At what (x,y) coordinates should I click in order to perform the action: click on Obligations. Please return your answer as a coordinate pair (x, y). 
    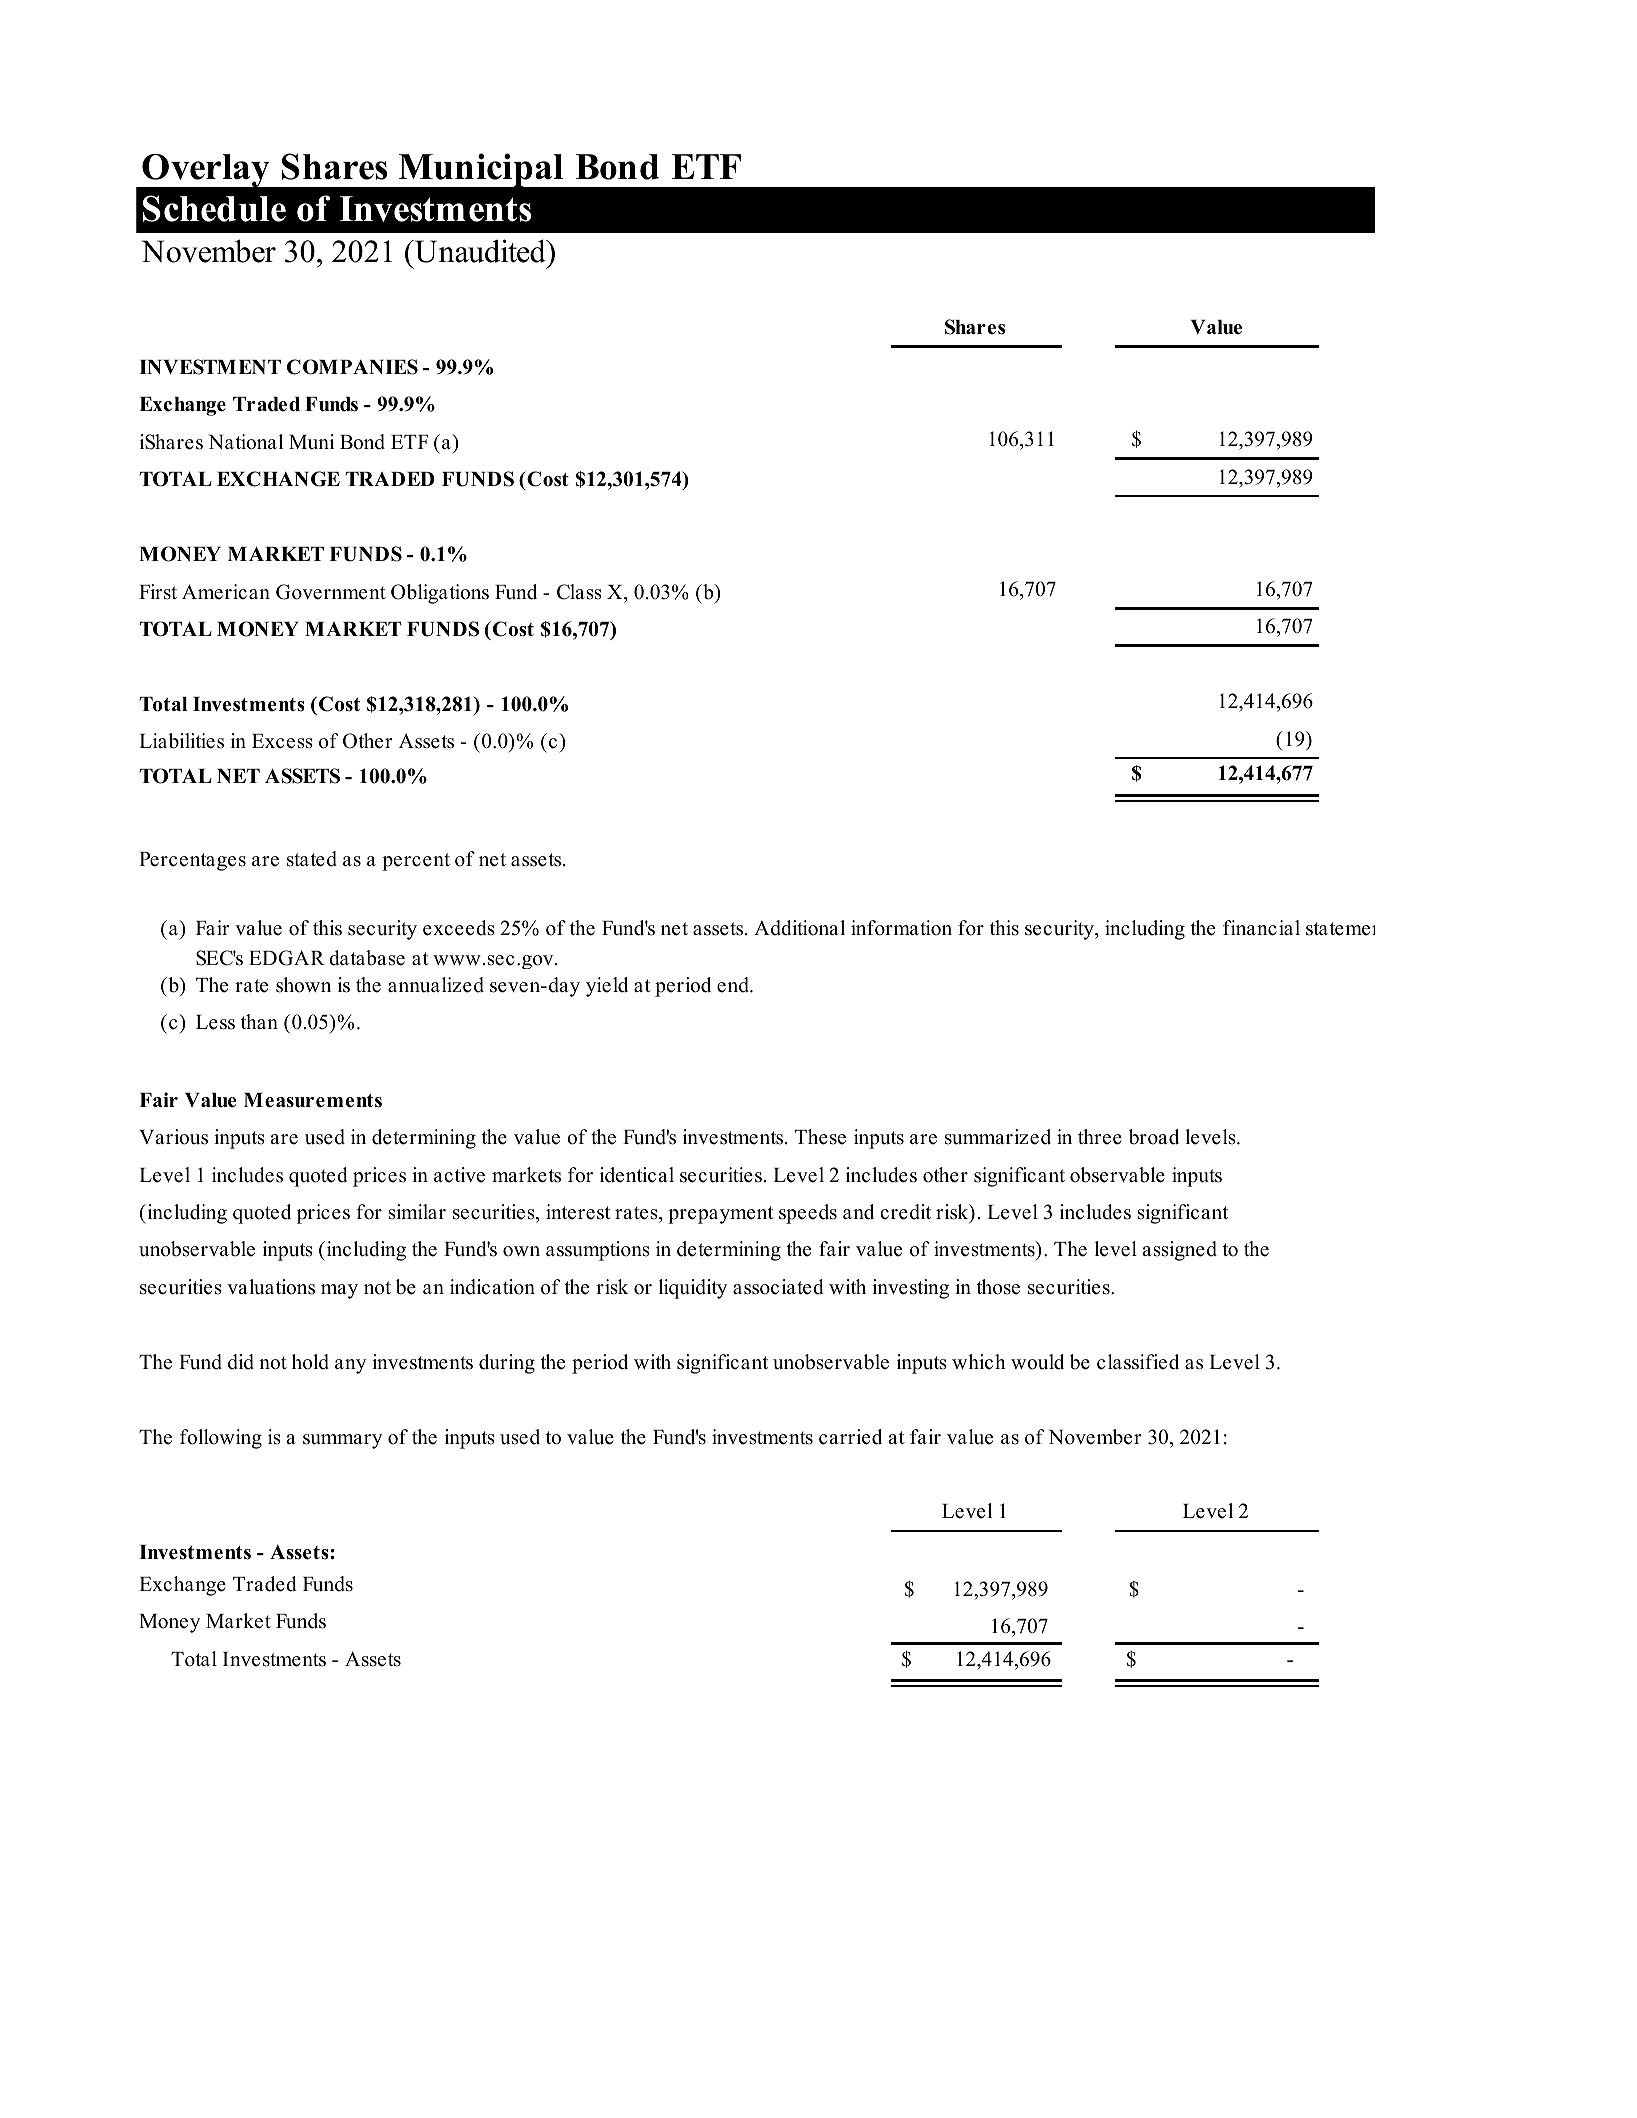
    Looking at the image, I should click on (440, 594).
